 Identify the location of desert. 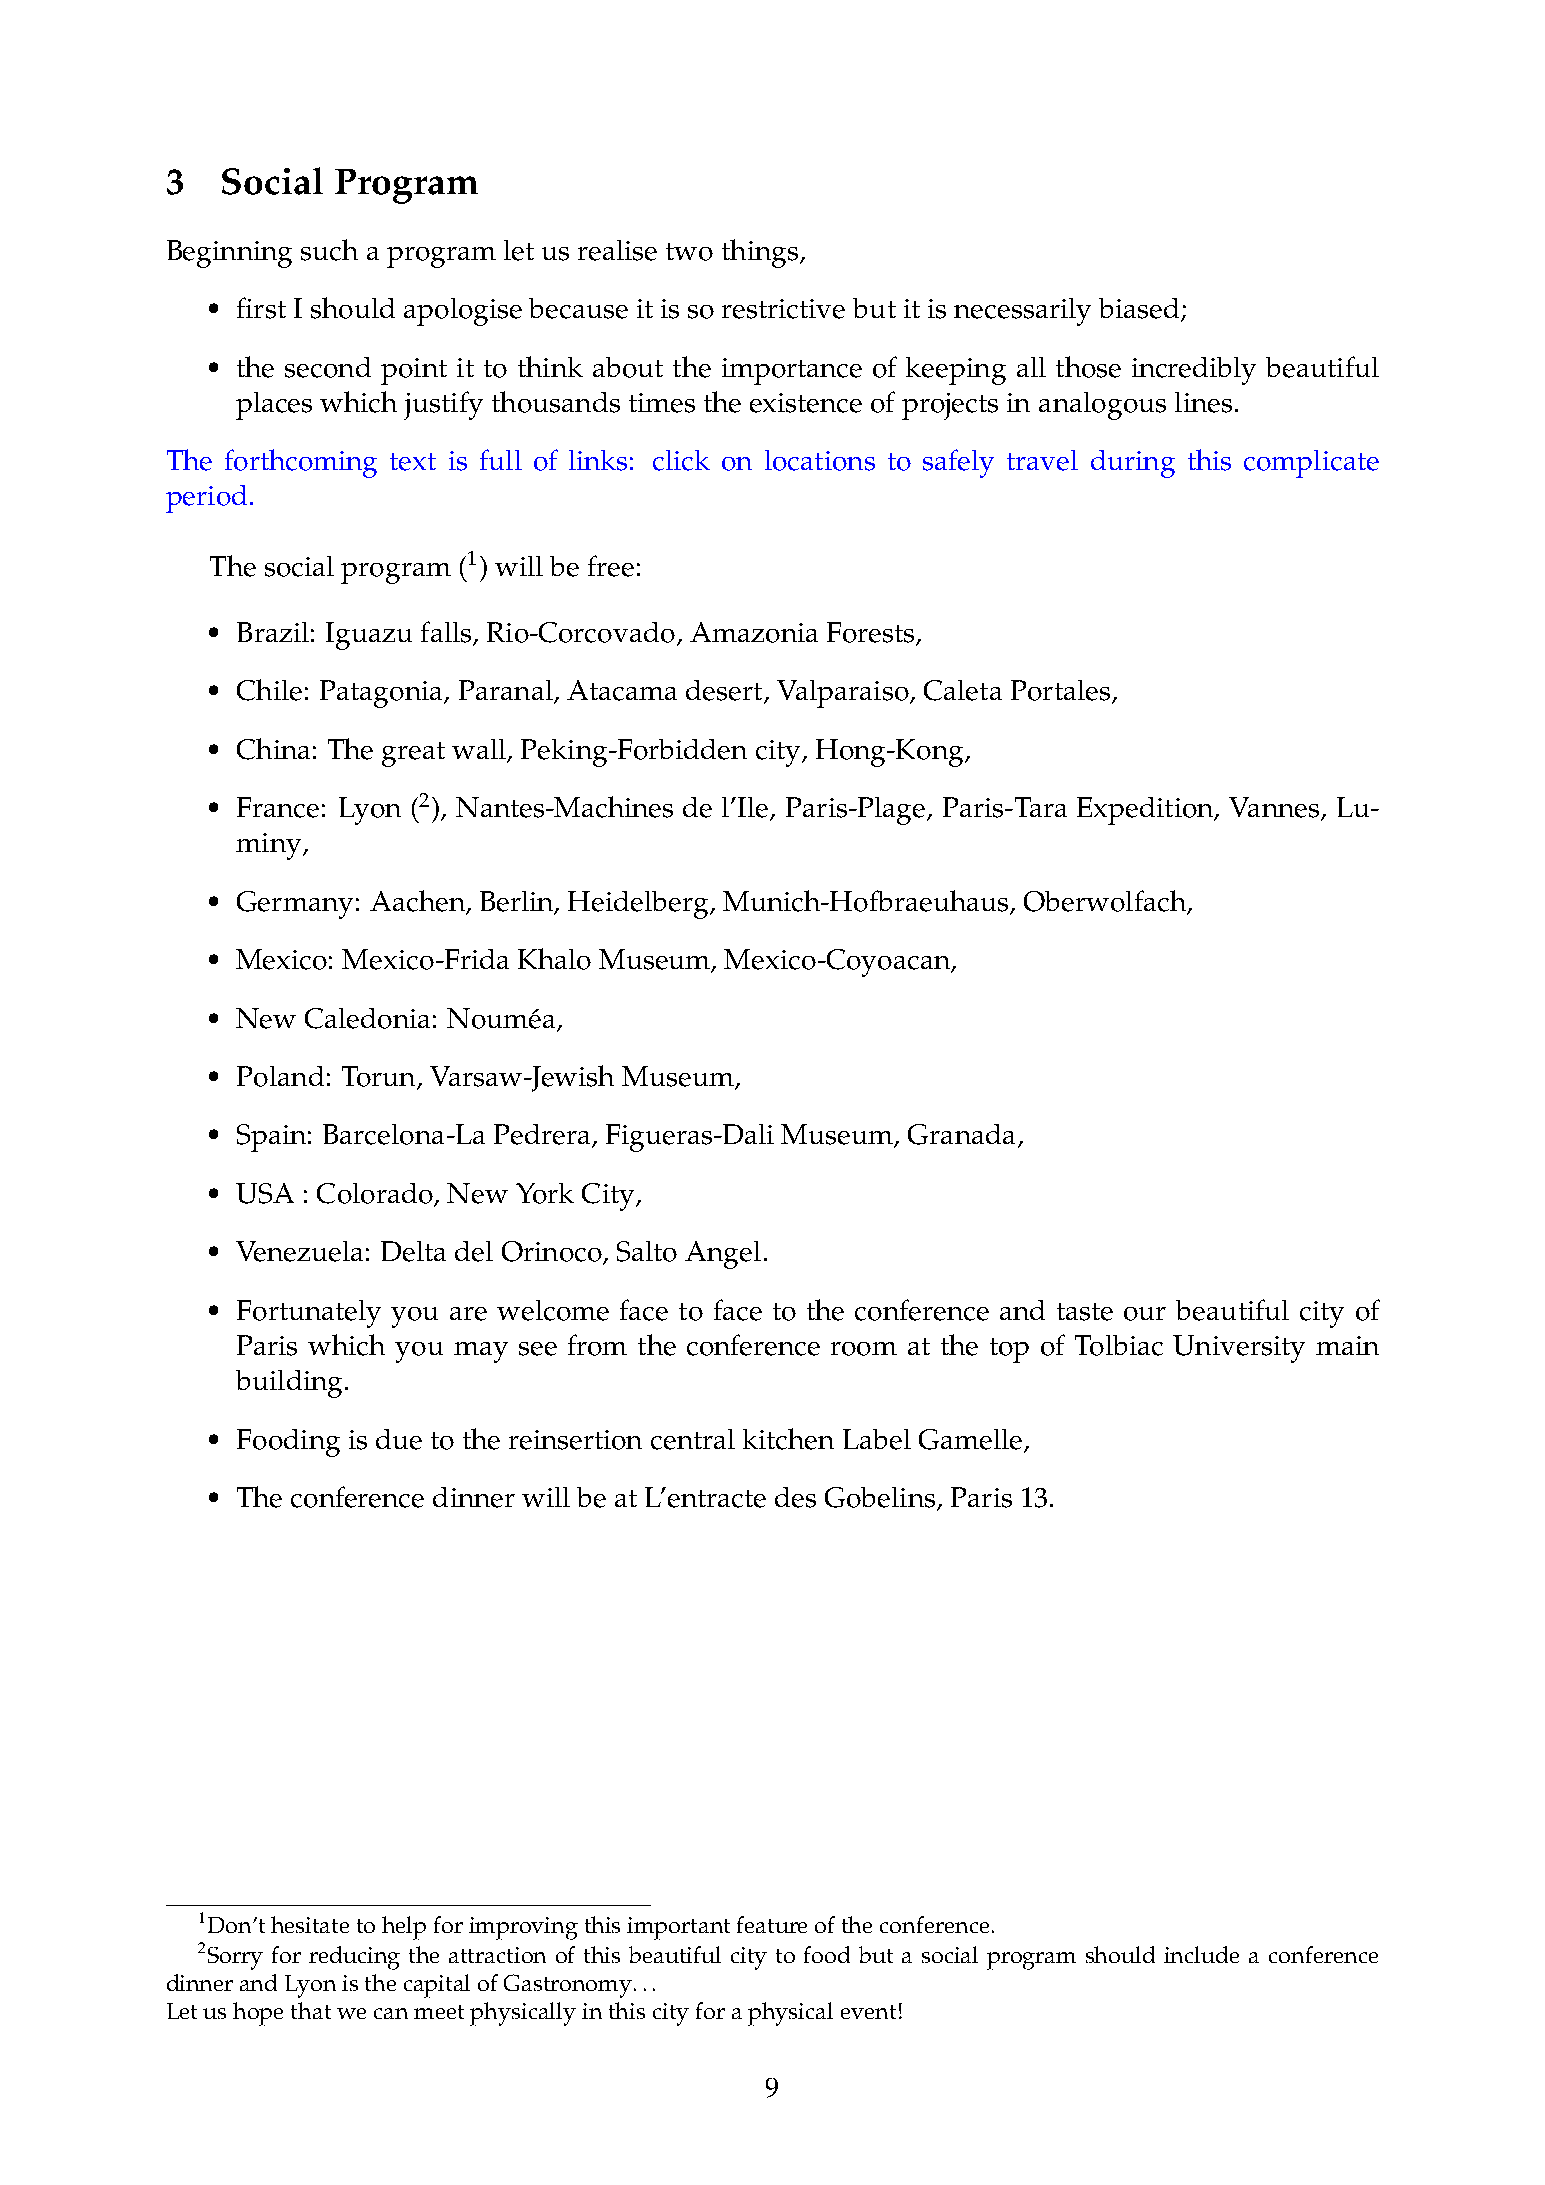
(725, 691).
